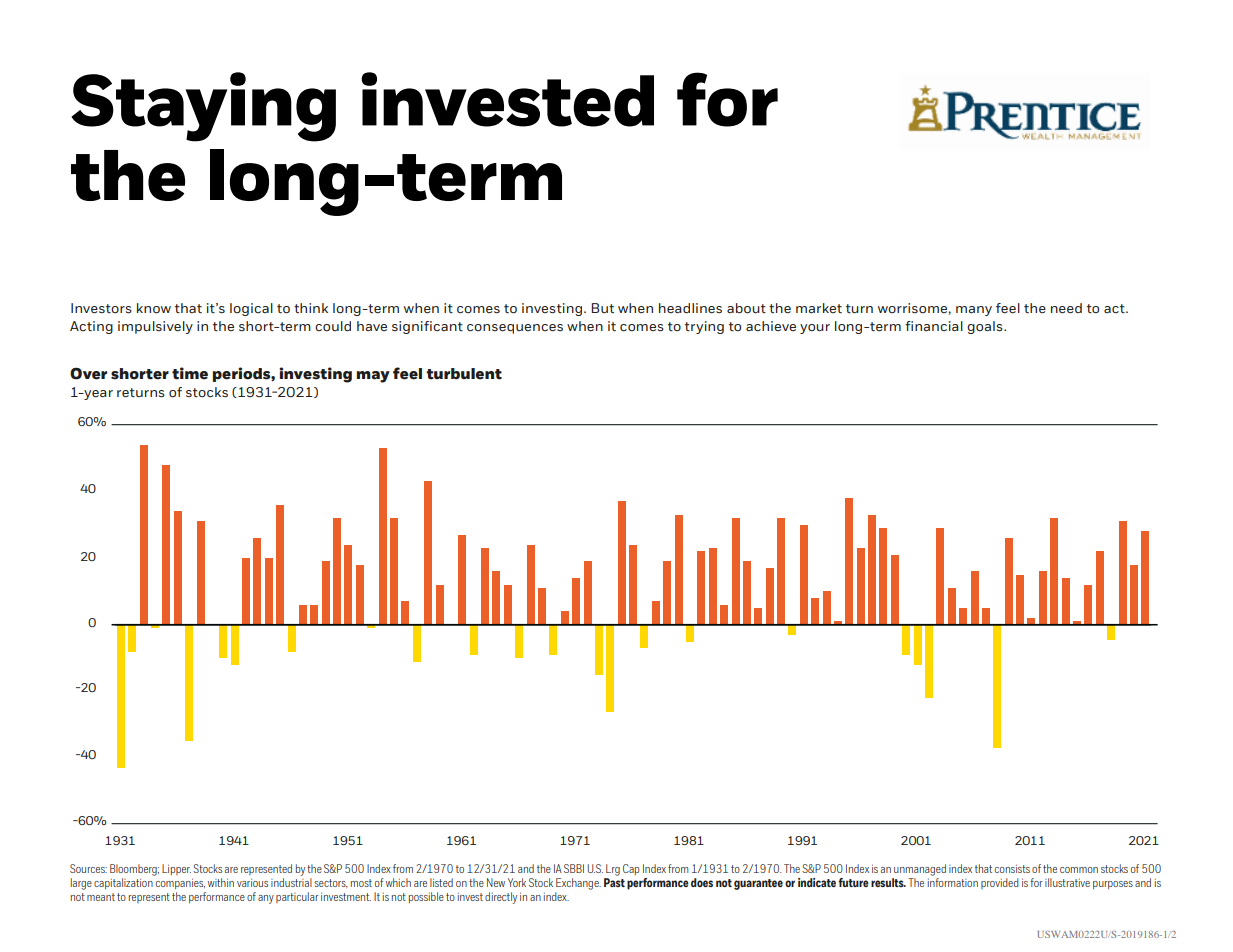 The width and height of the page is (1233, 952). Describe the element at coordinates (974, 311) in the page. I see `many` at that location.
